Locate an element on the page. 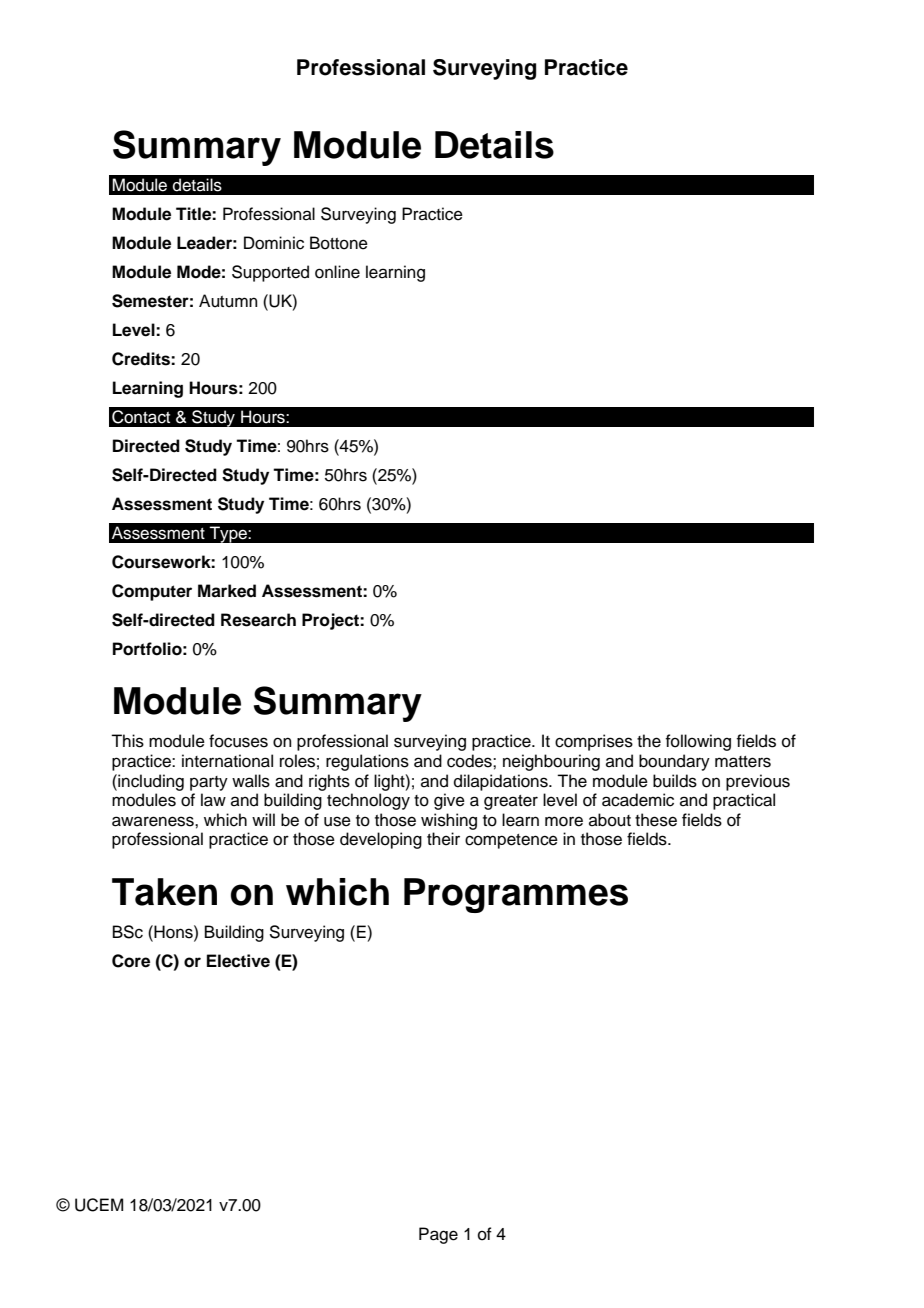 The image size is (924, 1308). Taken is located at coordinates (164, 892).
